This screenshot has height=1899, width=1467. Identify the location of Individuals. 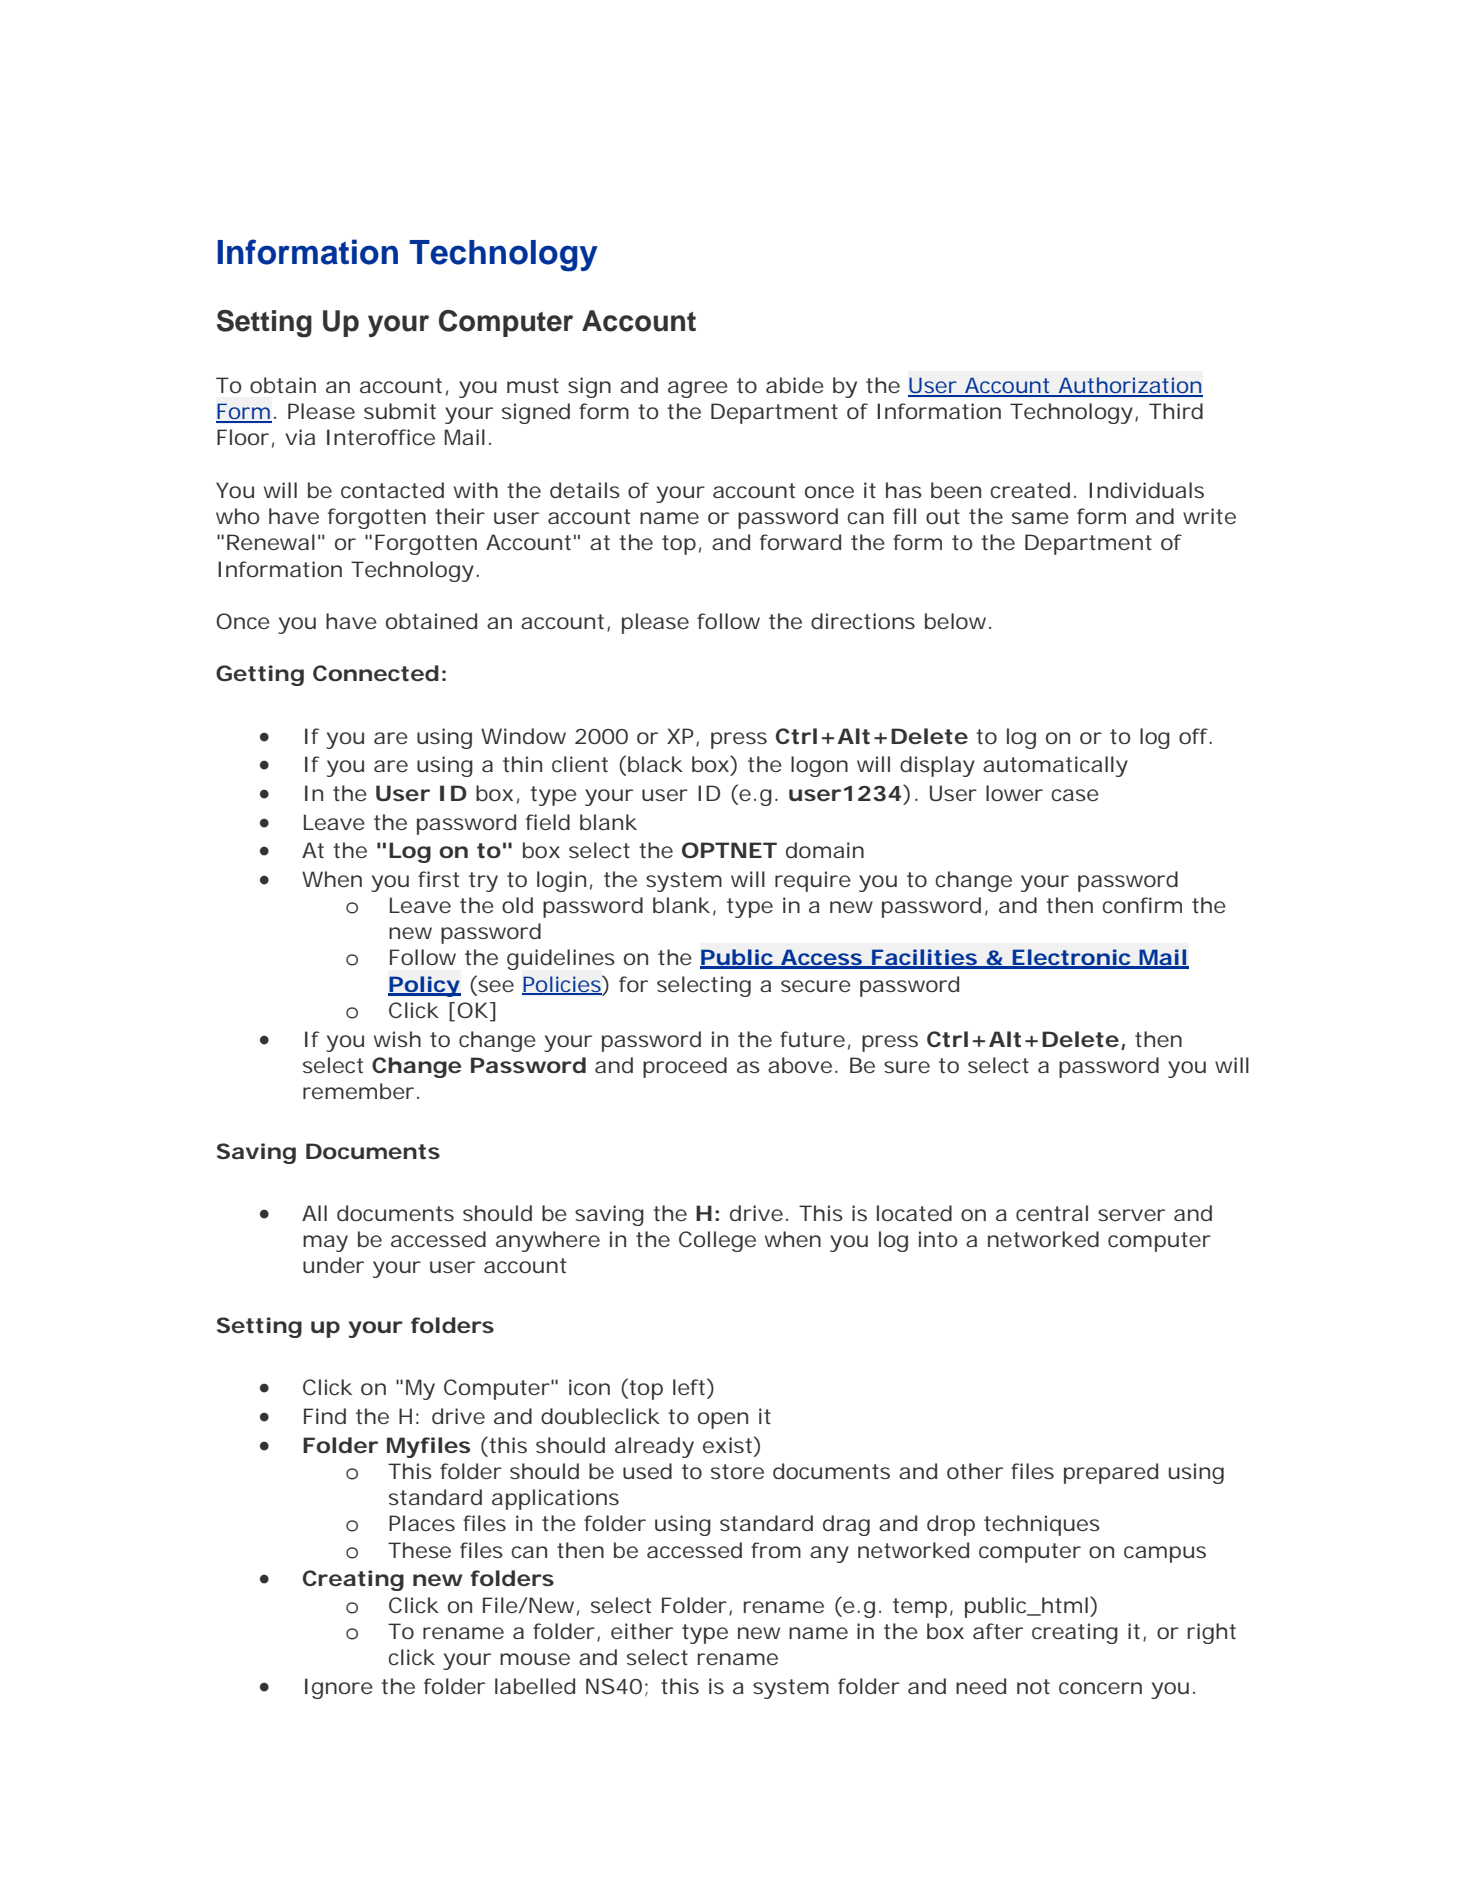
(1146, 490).
